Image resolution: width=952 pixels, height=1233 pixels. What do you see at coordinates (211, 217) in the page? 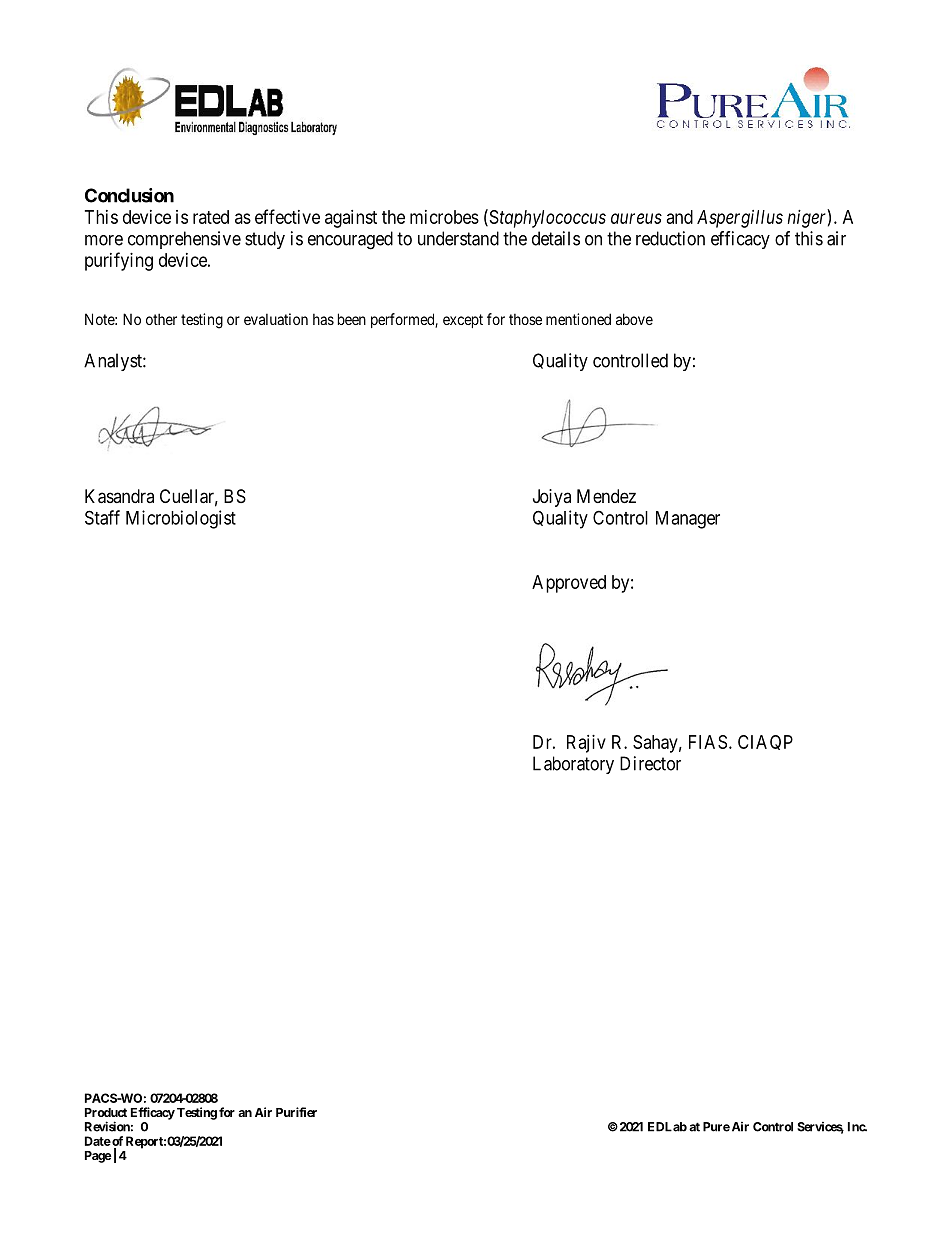
I see `rated` at bounding box center [211, 217].
